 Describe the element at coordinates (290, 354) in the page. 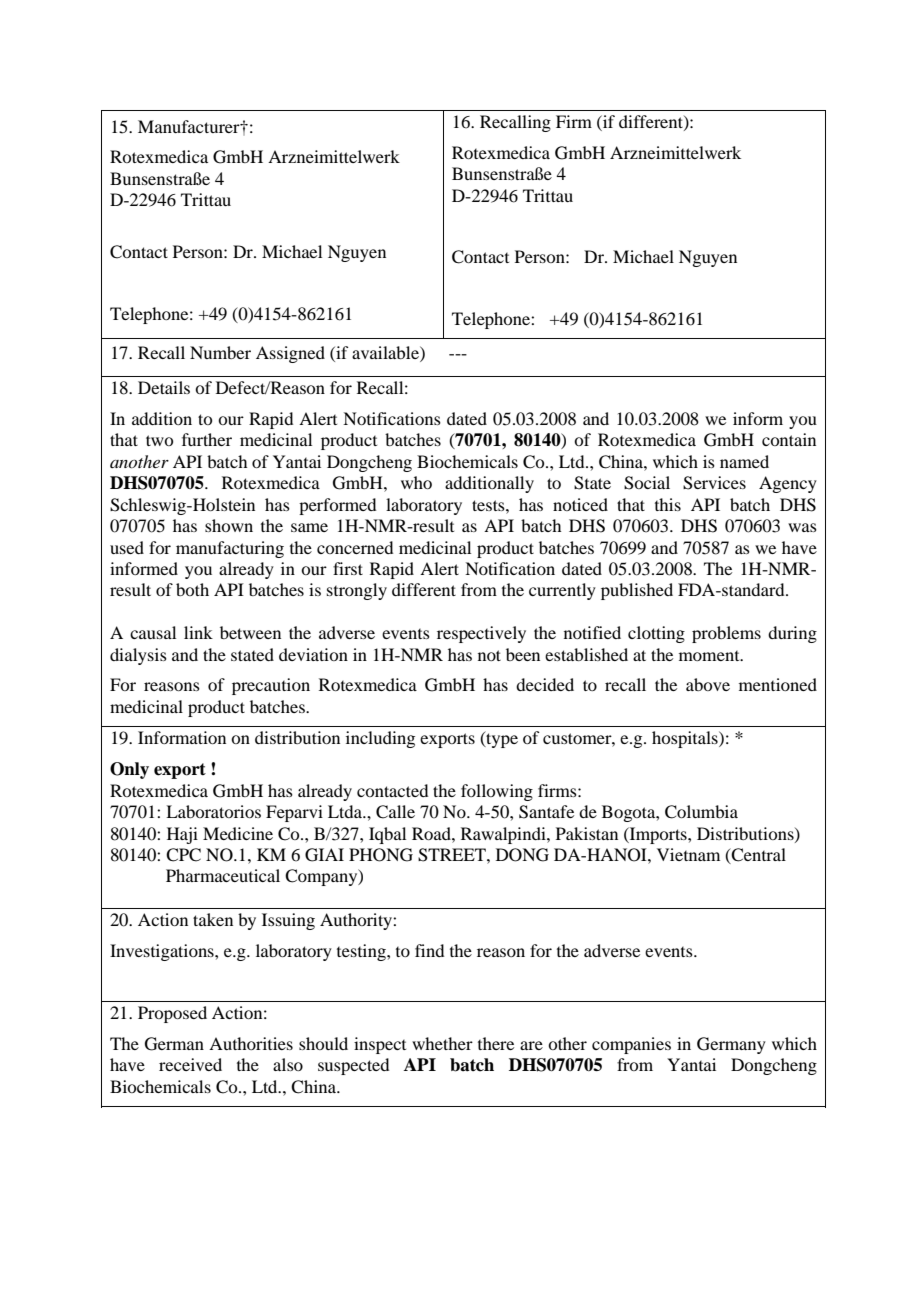

I see `Assigned` at that location.
